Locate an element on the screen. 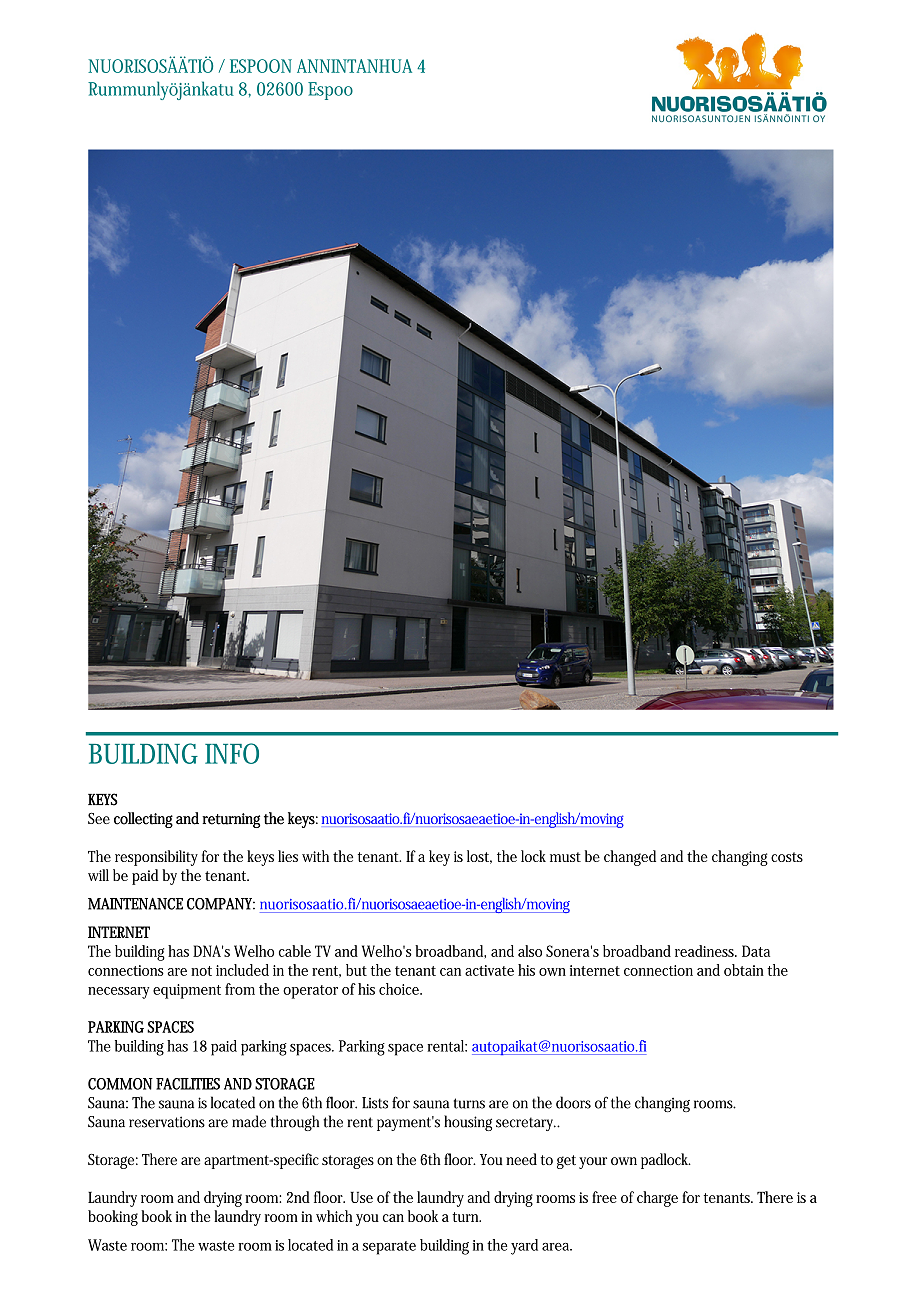 This screenshot has height=1308, width=924. equipment is located at coordinates (187, 991).
